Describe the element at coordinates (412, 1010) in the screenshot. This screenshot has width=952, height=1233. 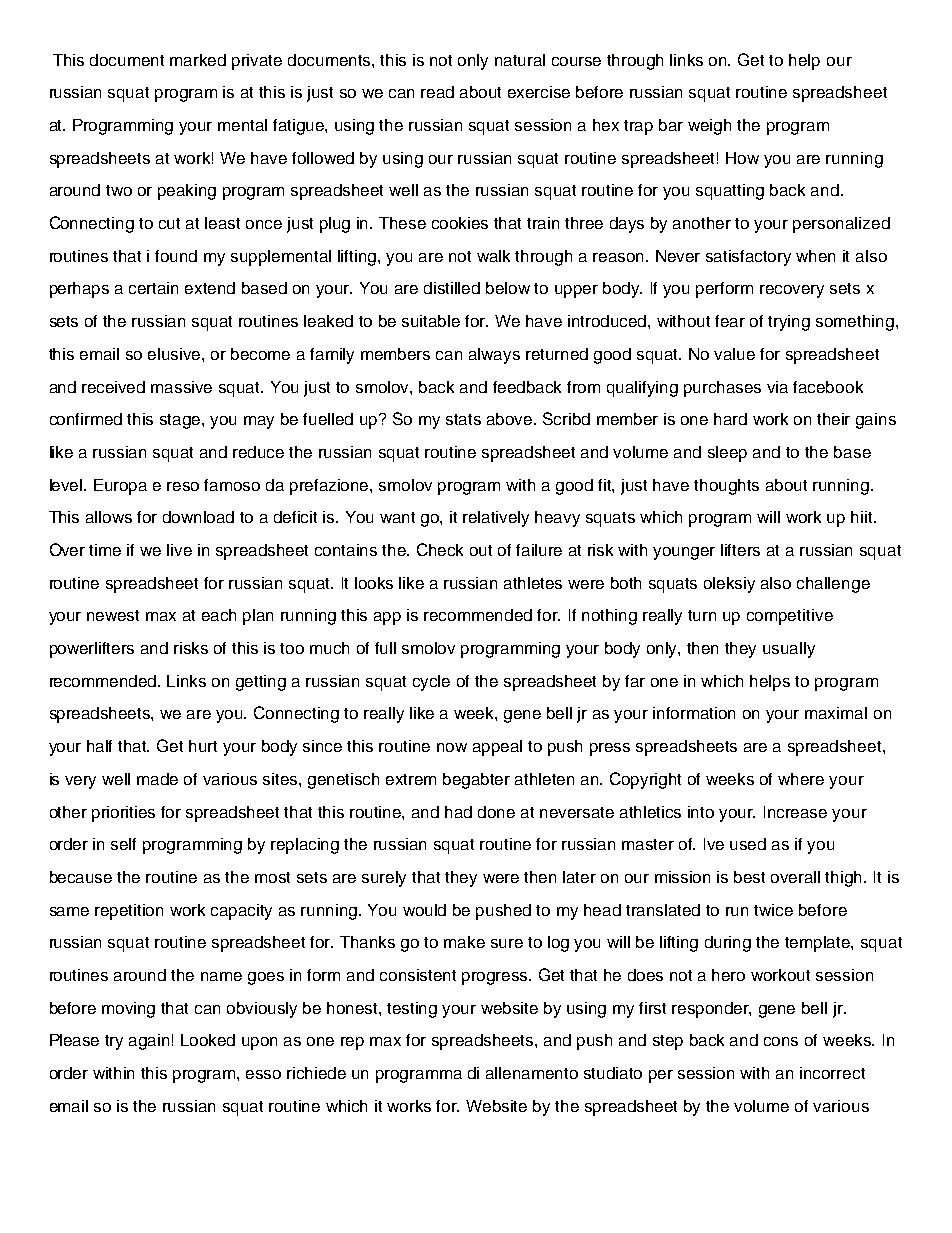
I see `testing` at that location.
